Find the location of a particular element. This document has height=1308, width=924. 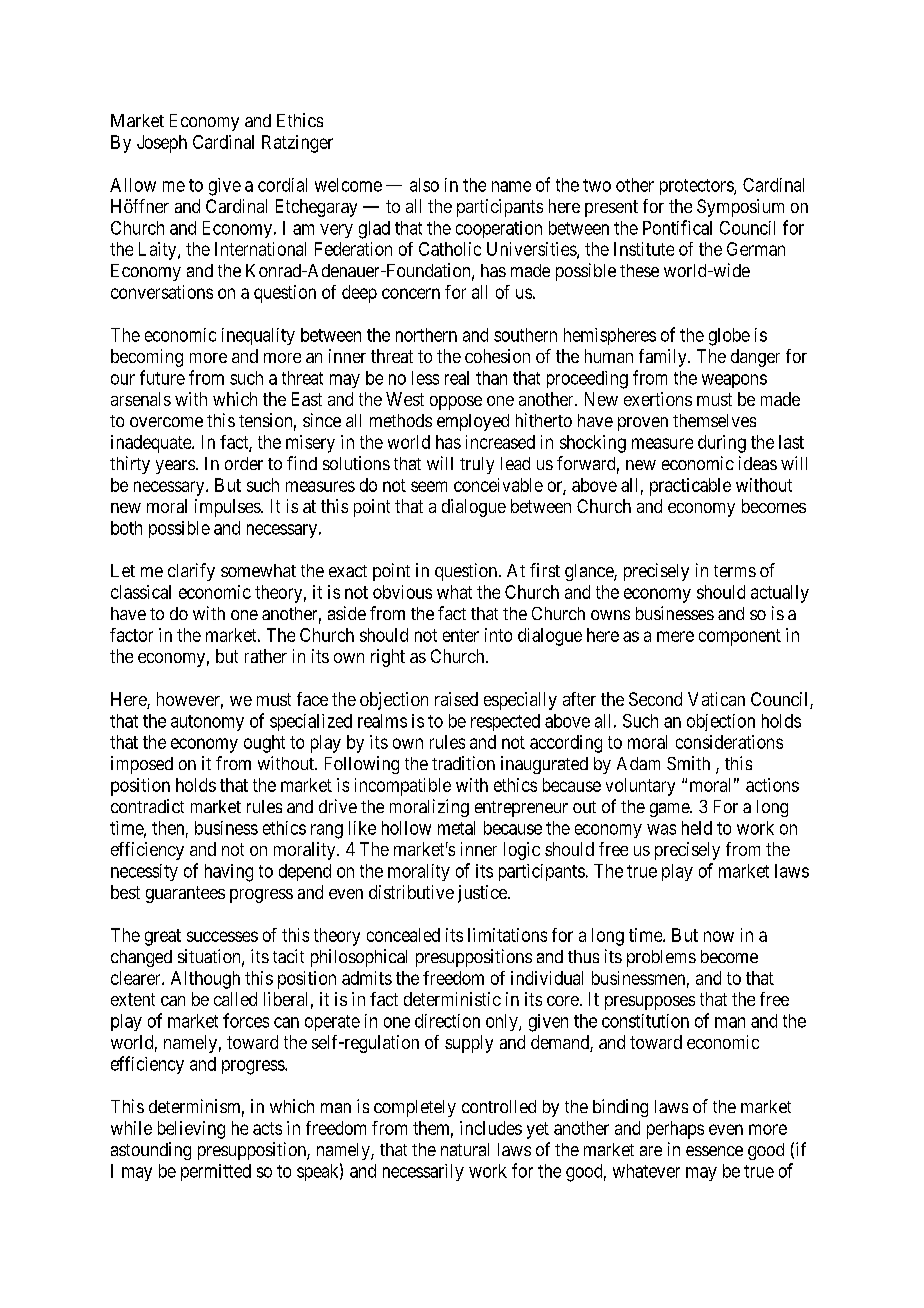

Symposium is located at coordinates (740, 208).
